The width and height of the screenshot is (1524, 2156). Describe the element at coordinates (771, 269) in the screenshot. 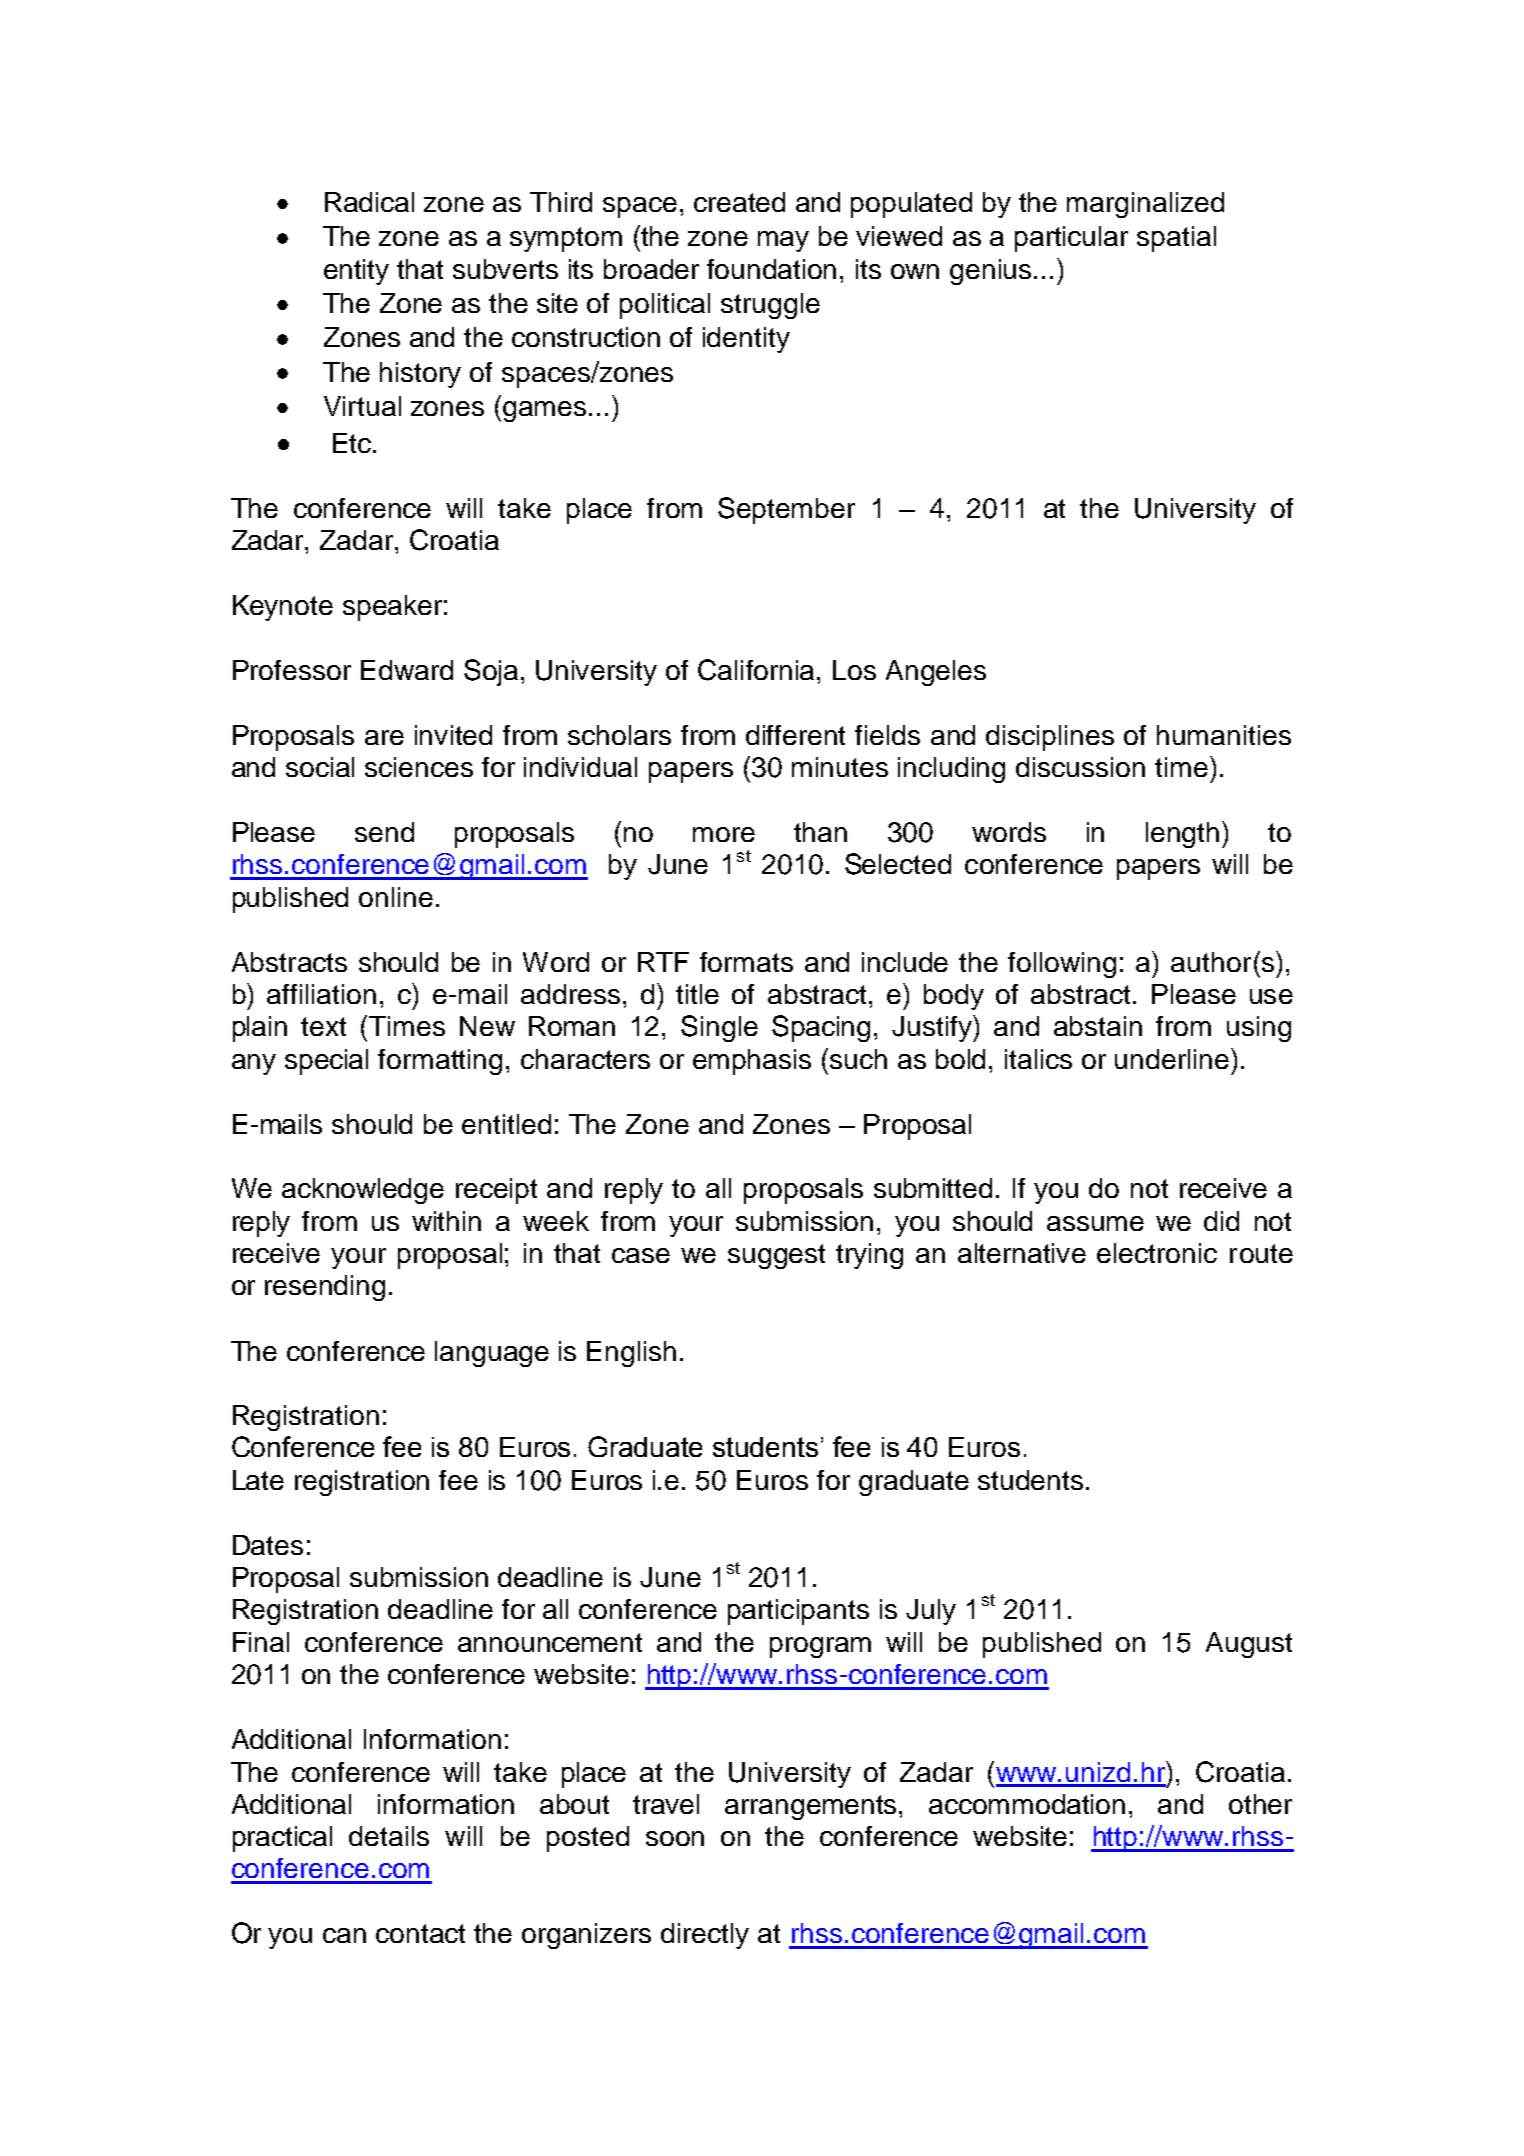

I see `foundation` at that location.
